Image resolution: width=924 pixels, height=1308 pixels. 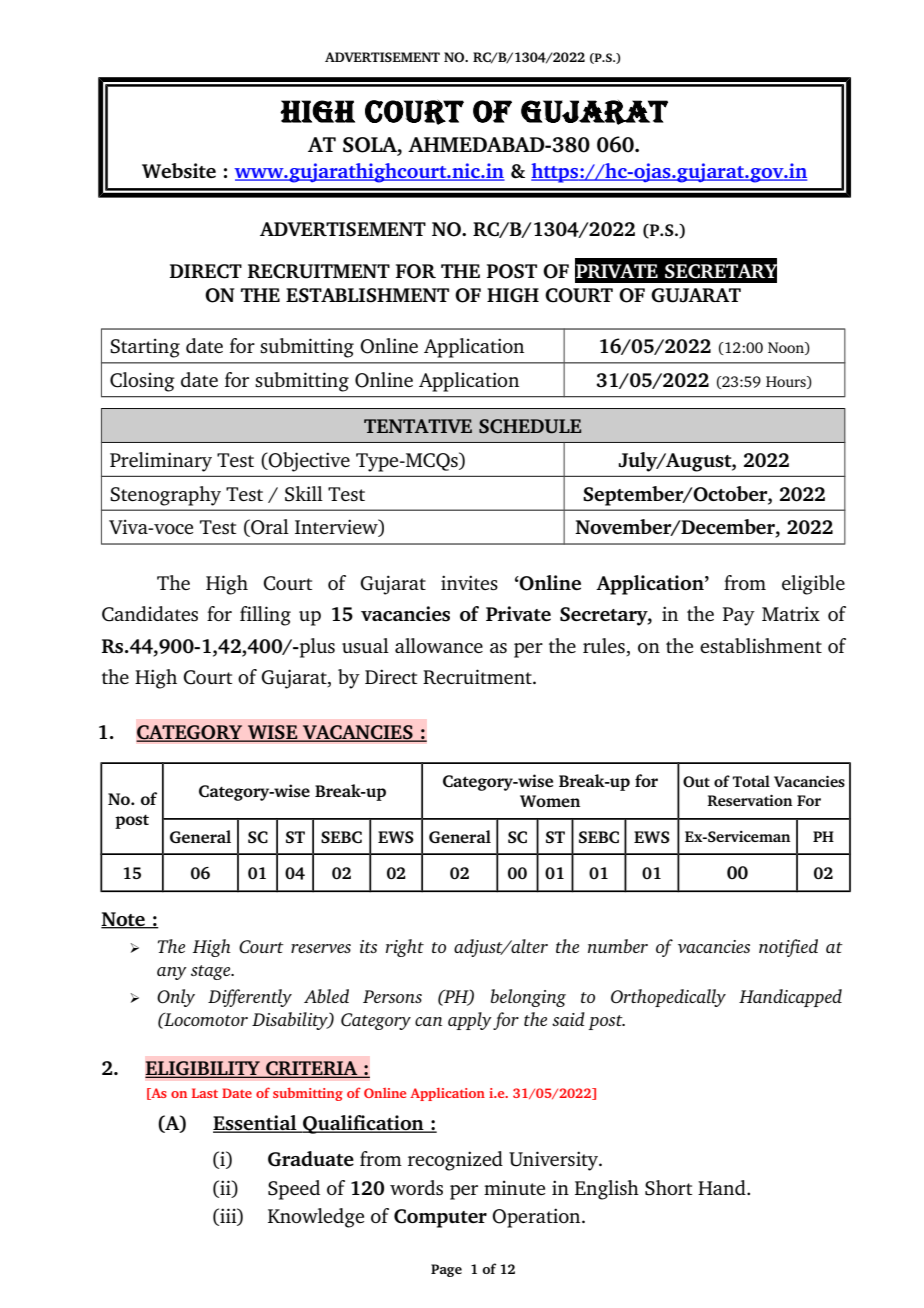 I want to click on right, so click(x=405, y=948).
